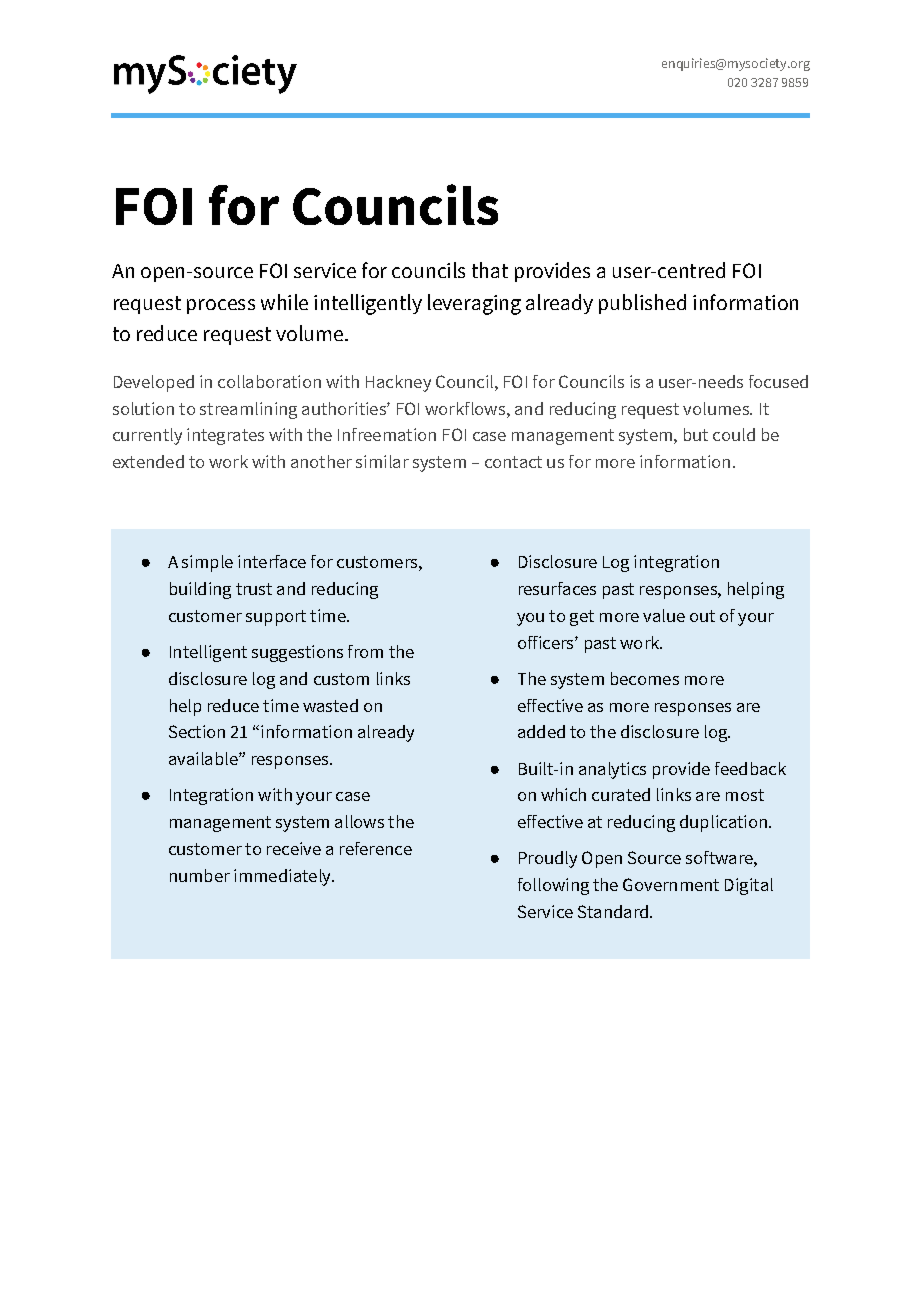  What do you see at coordinates (221, 306) in the image?
I see `process` at bounding box center [221, 306].
